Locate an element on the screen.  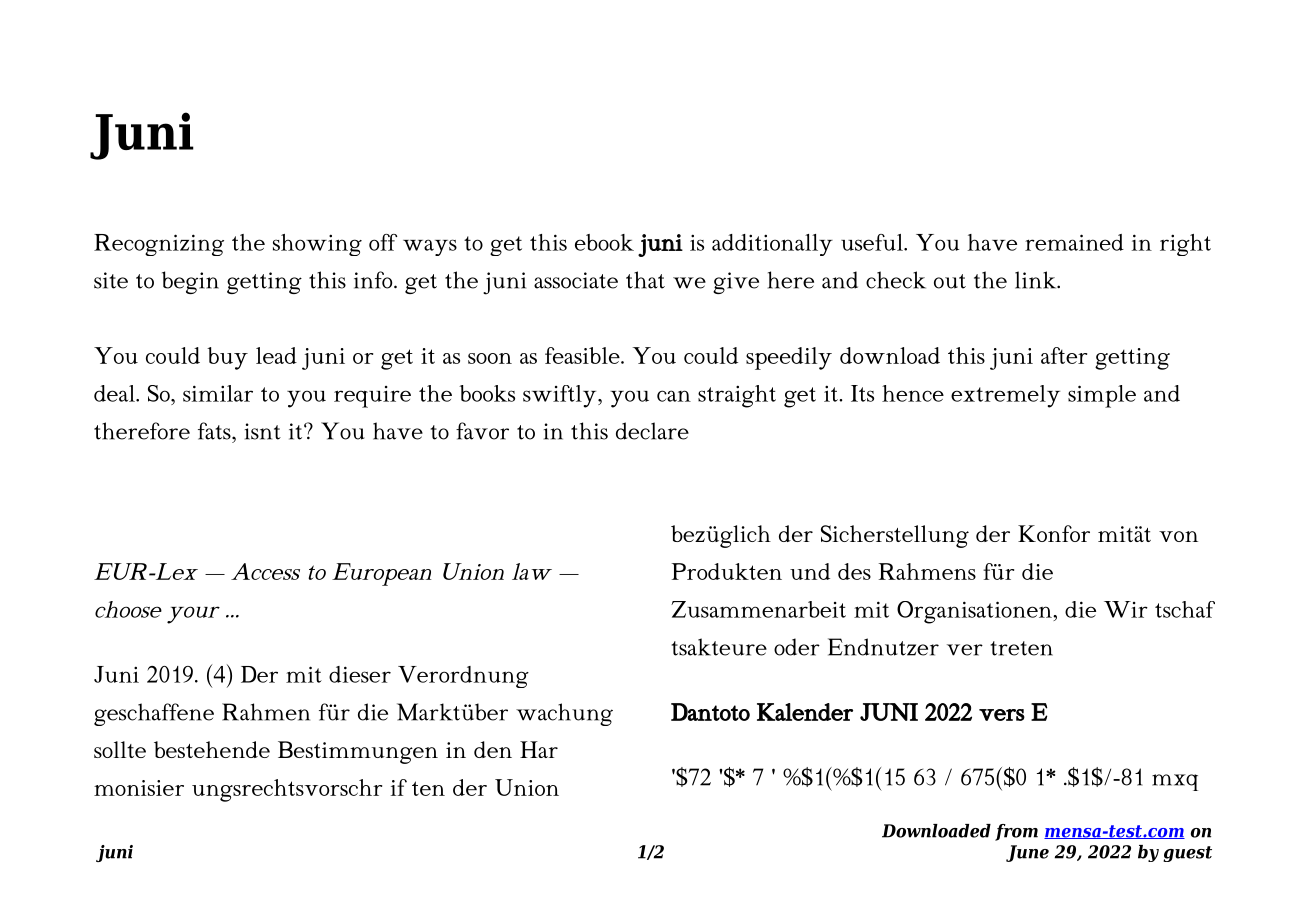
begin is located at coordinates (190, 282).
